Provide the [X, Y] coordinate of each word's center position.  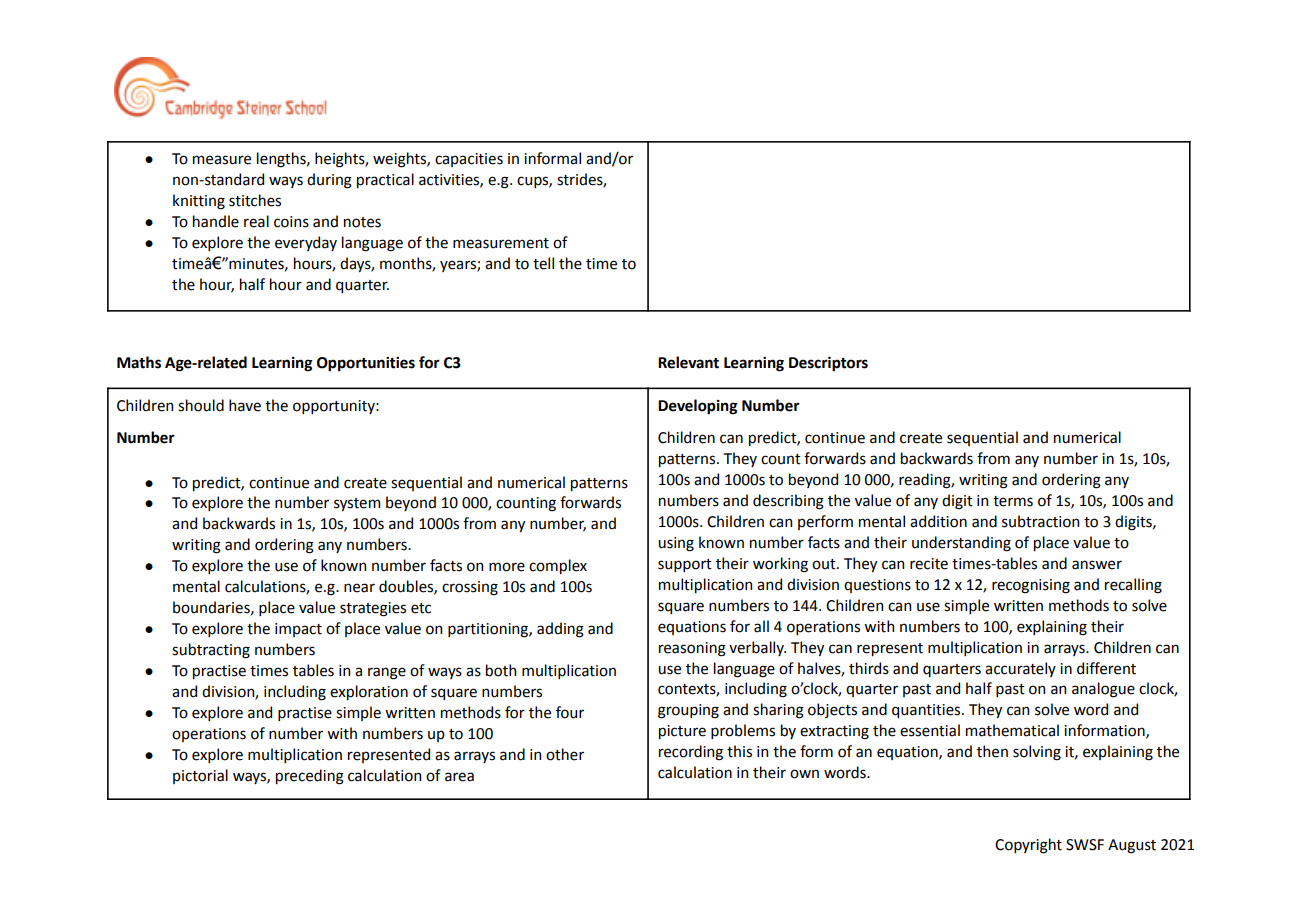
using [676, 544]
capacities [469, 160]
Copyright [1028, 846]
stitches [255, 200]
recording [691, 753]
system [357, 504]
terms [1013, 501]
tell [543, 263]
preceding [310, 777]
